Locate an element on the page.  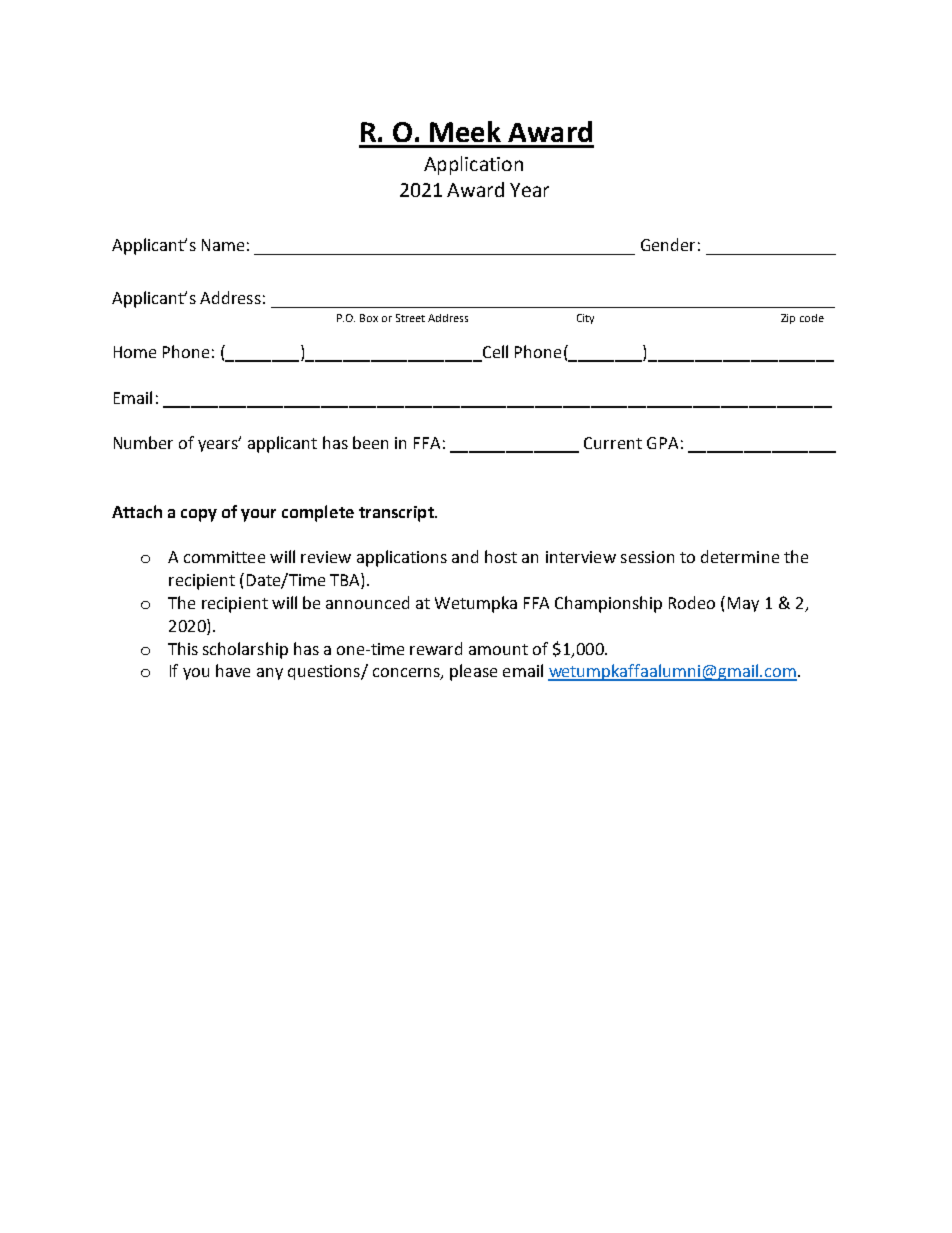
Home is located at coordinates (135, 352).
